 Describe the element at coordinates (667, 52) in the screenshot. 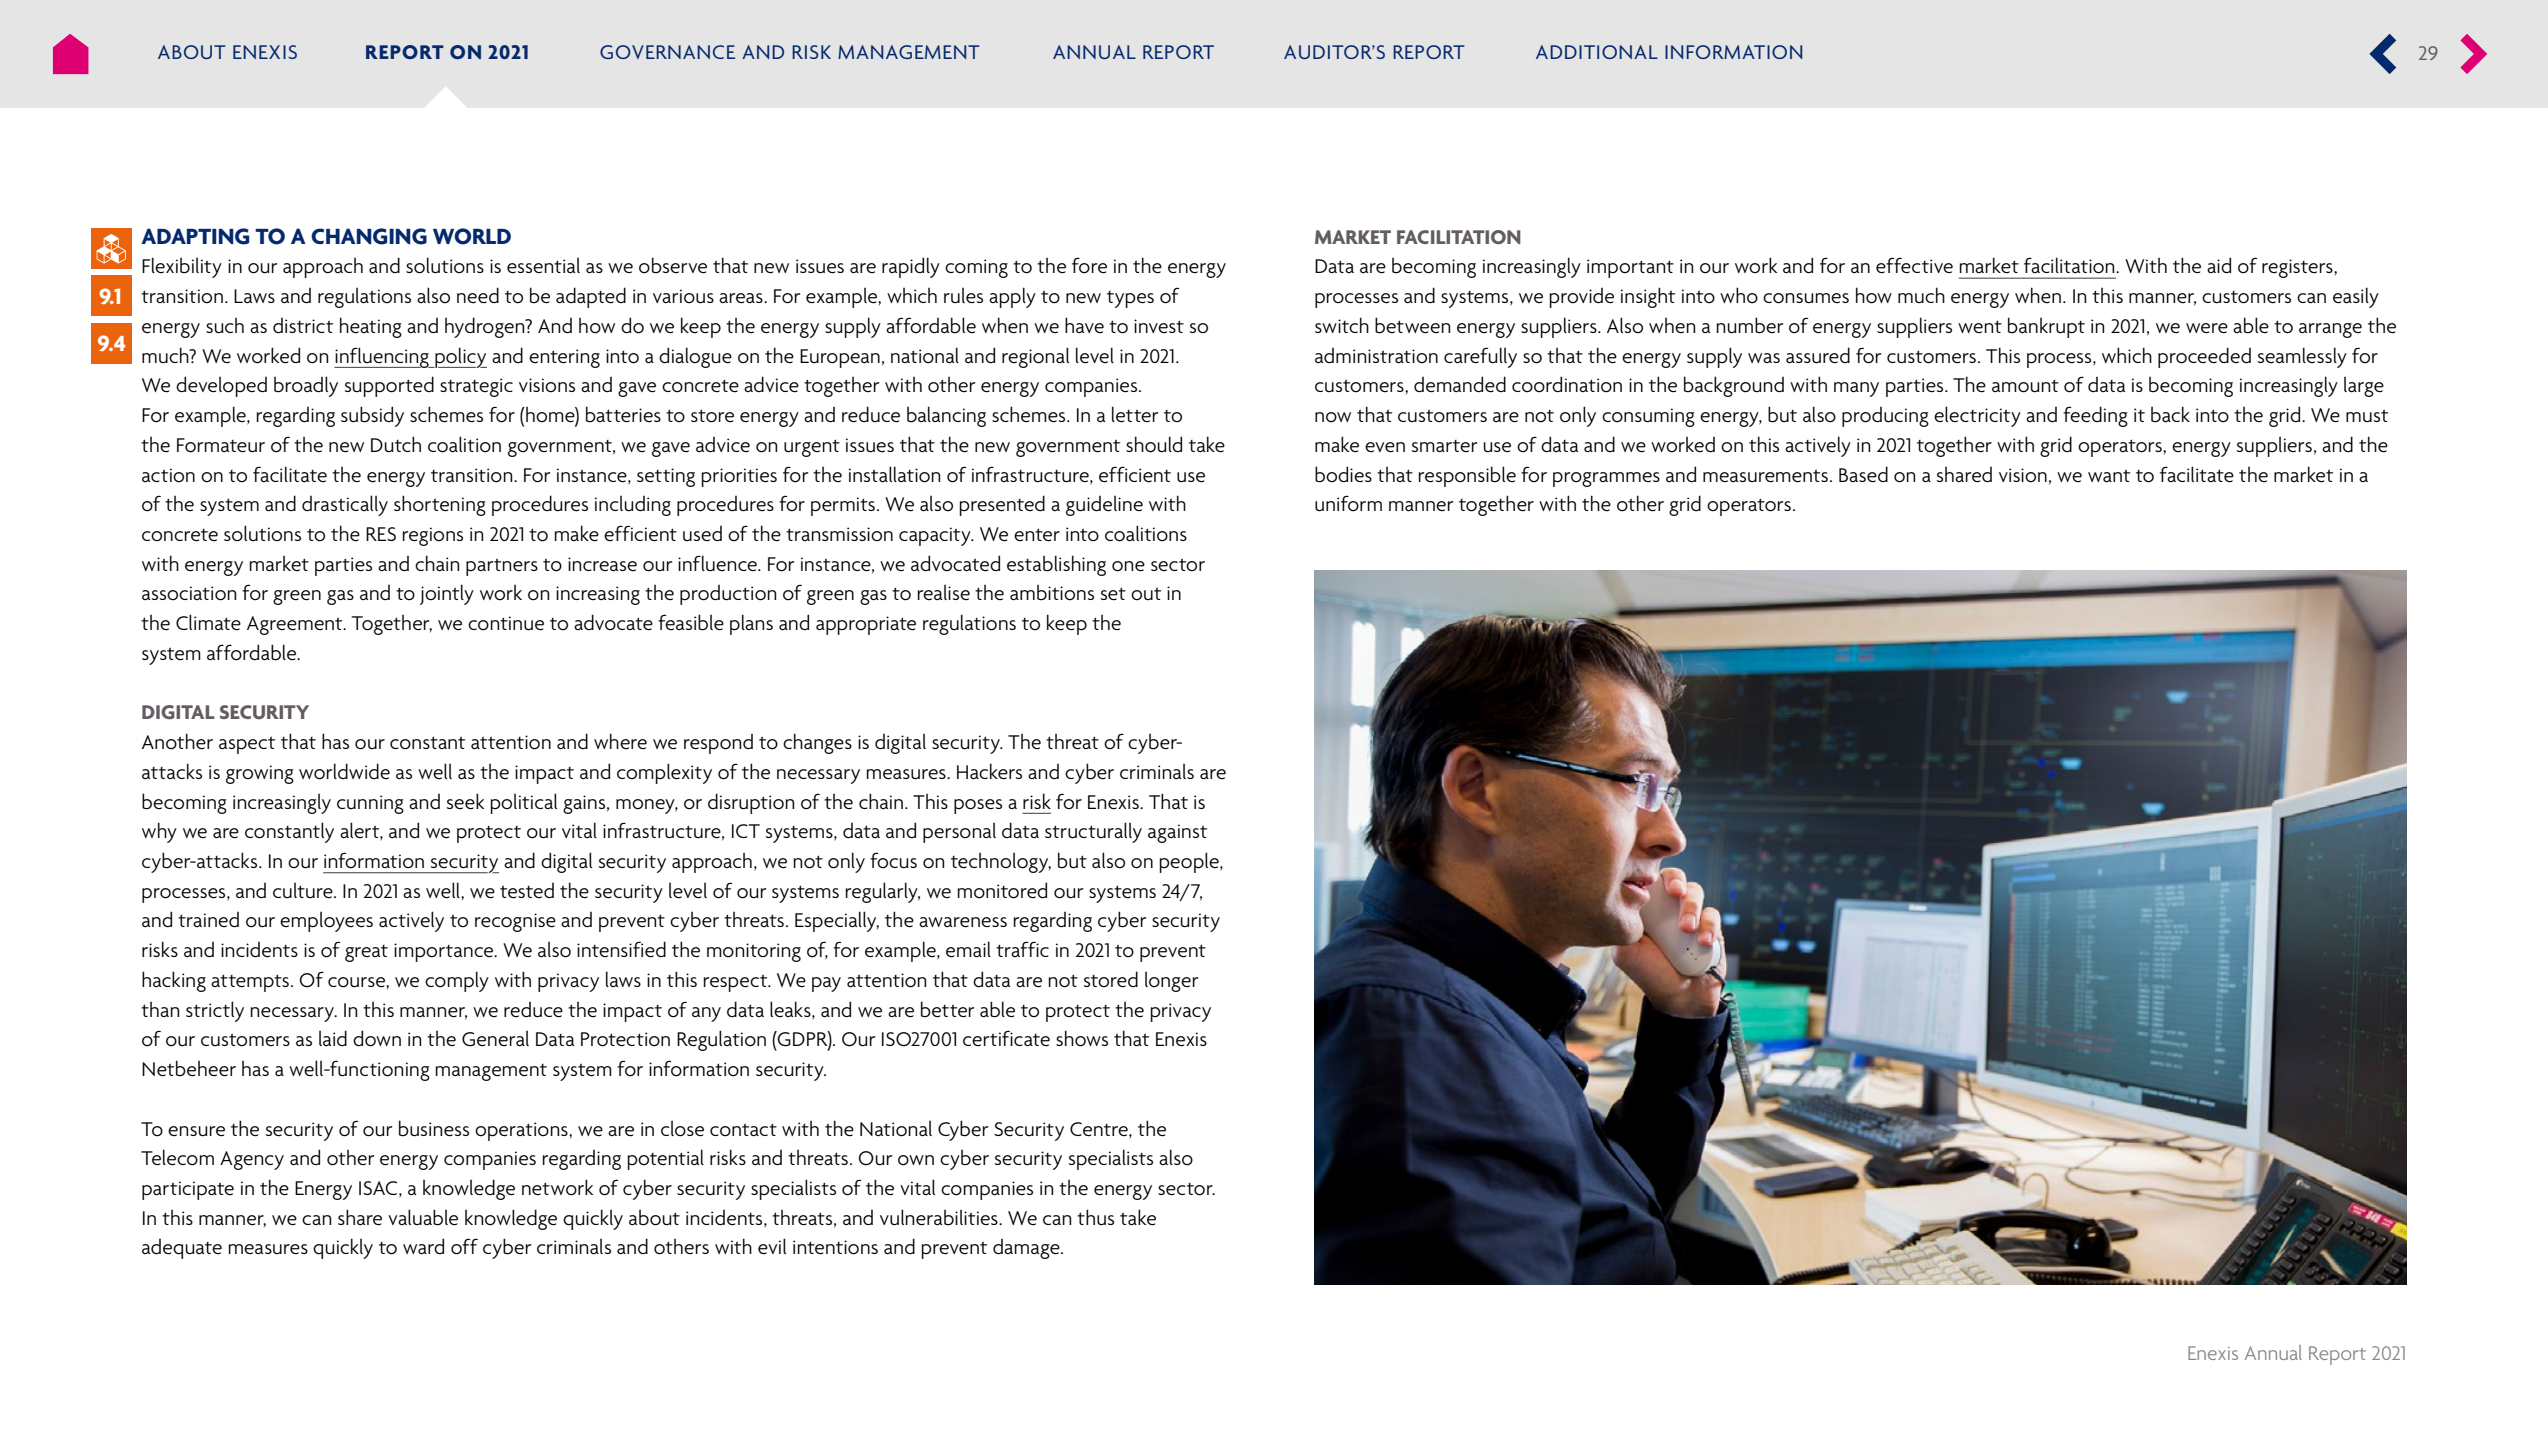

I see `GOVERNANCE` at that location.
